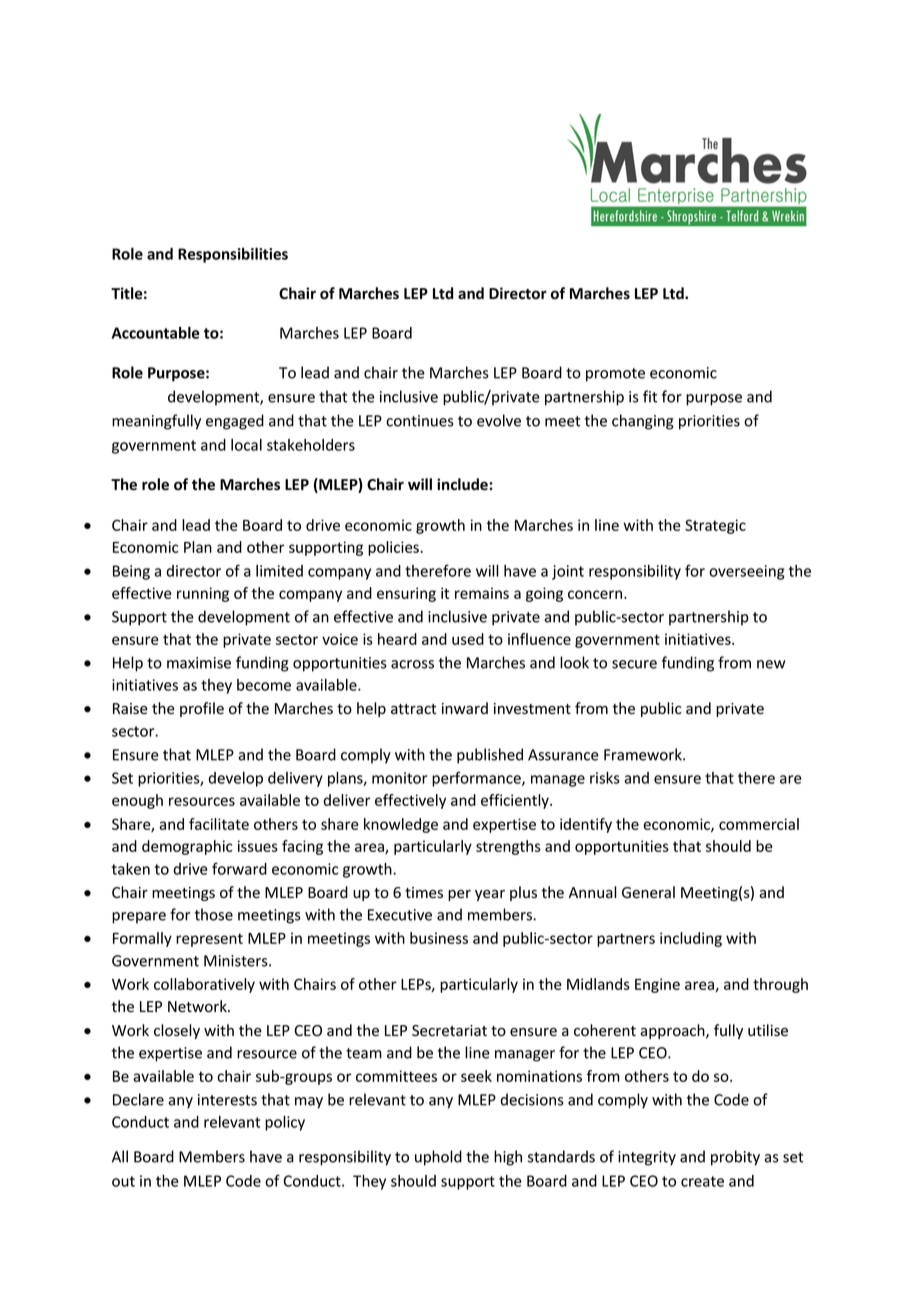  What do you see at coordinates (735, 1158) in the screenshot?
I see `probity` at bounding box center [735, 1158].
